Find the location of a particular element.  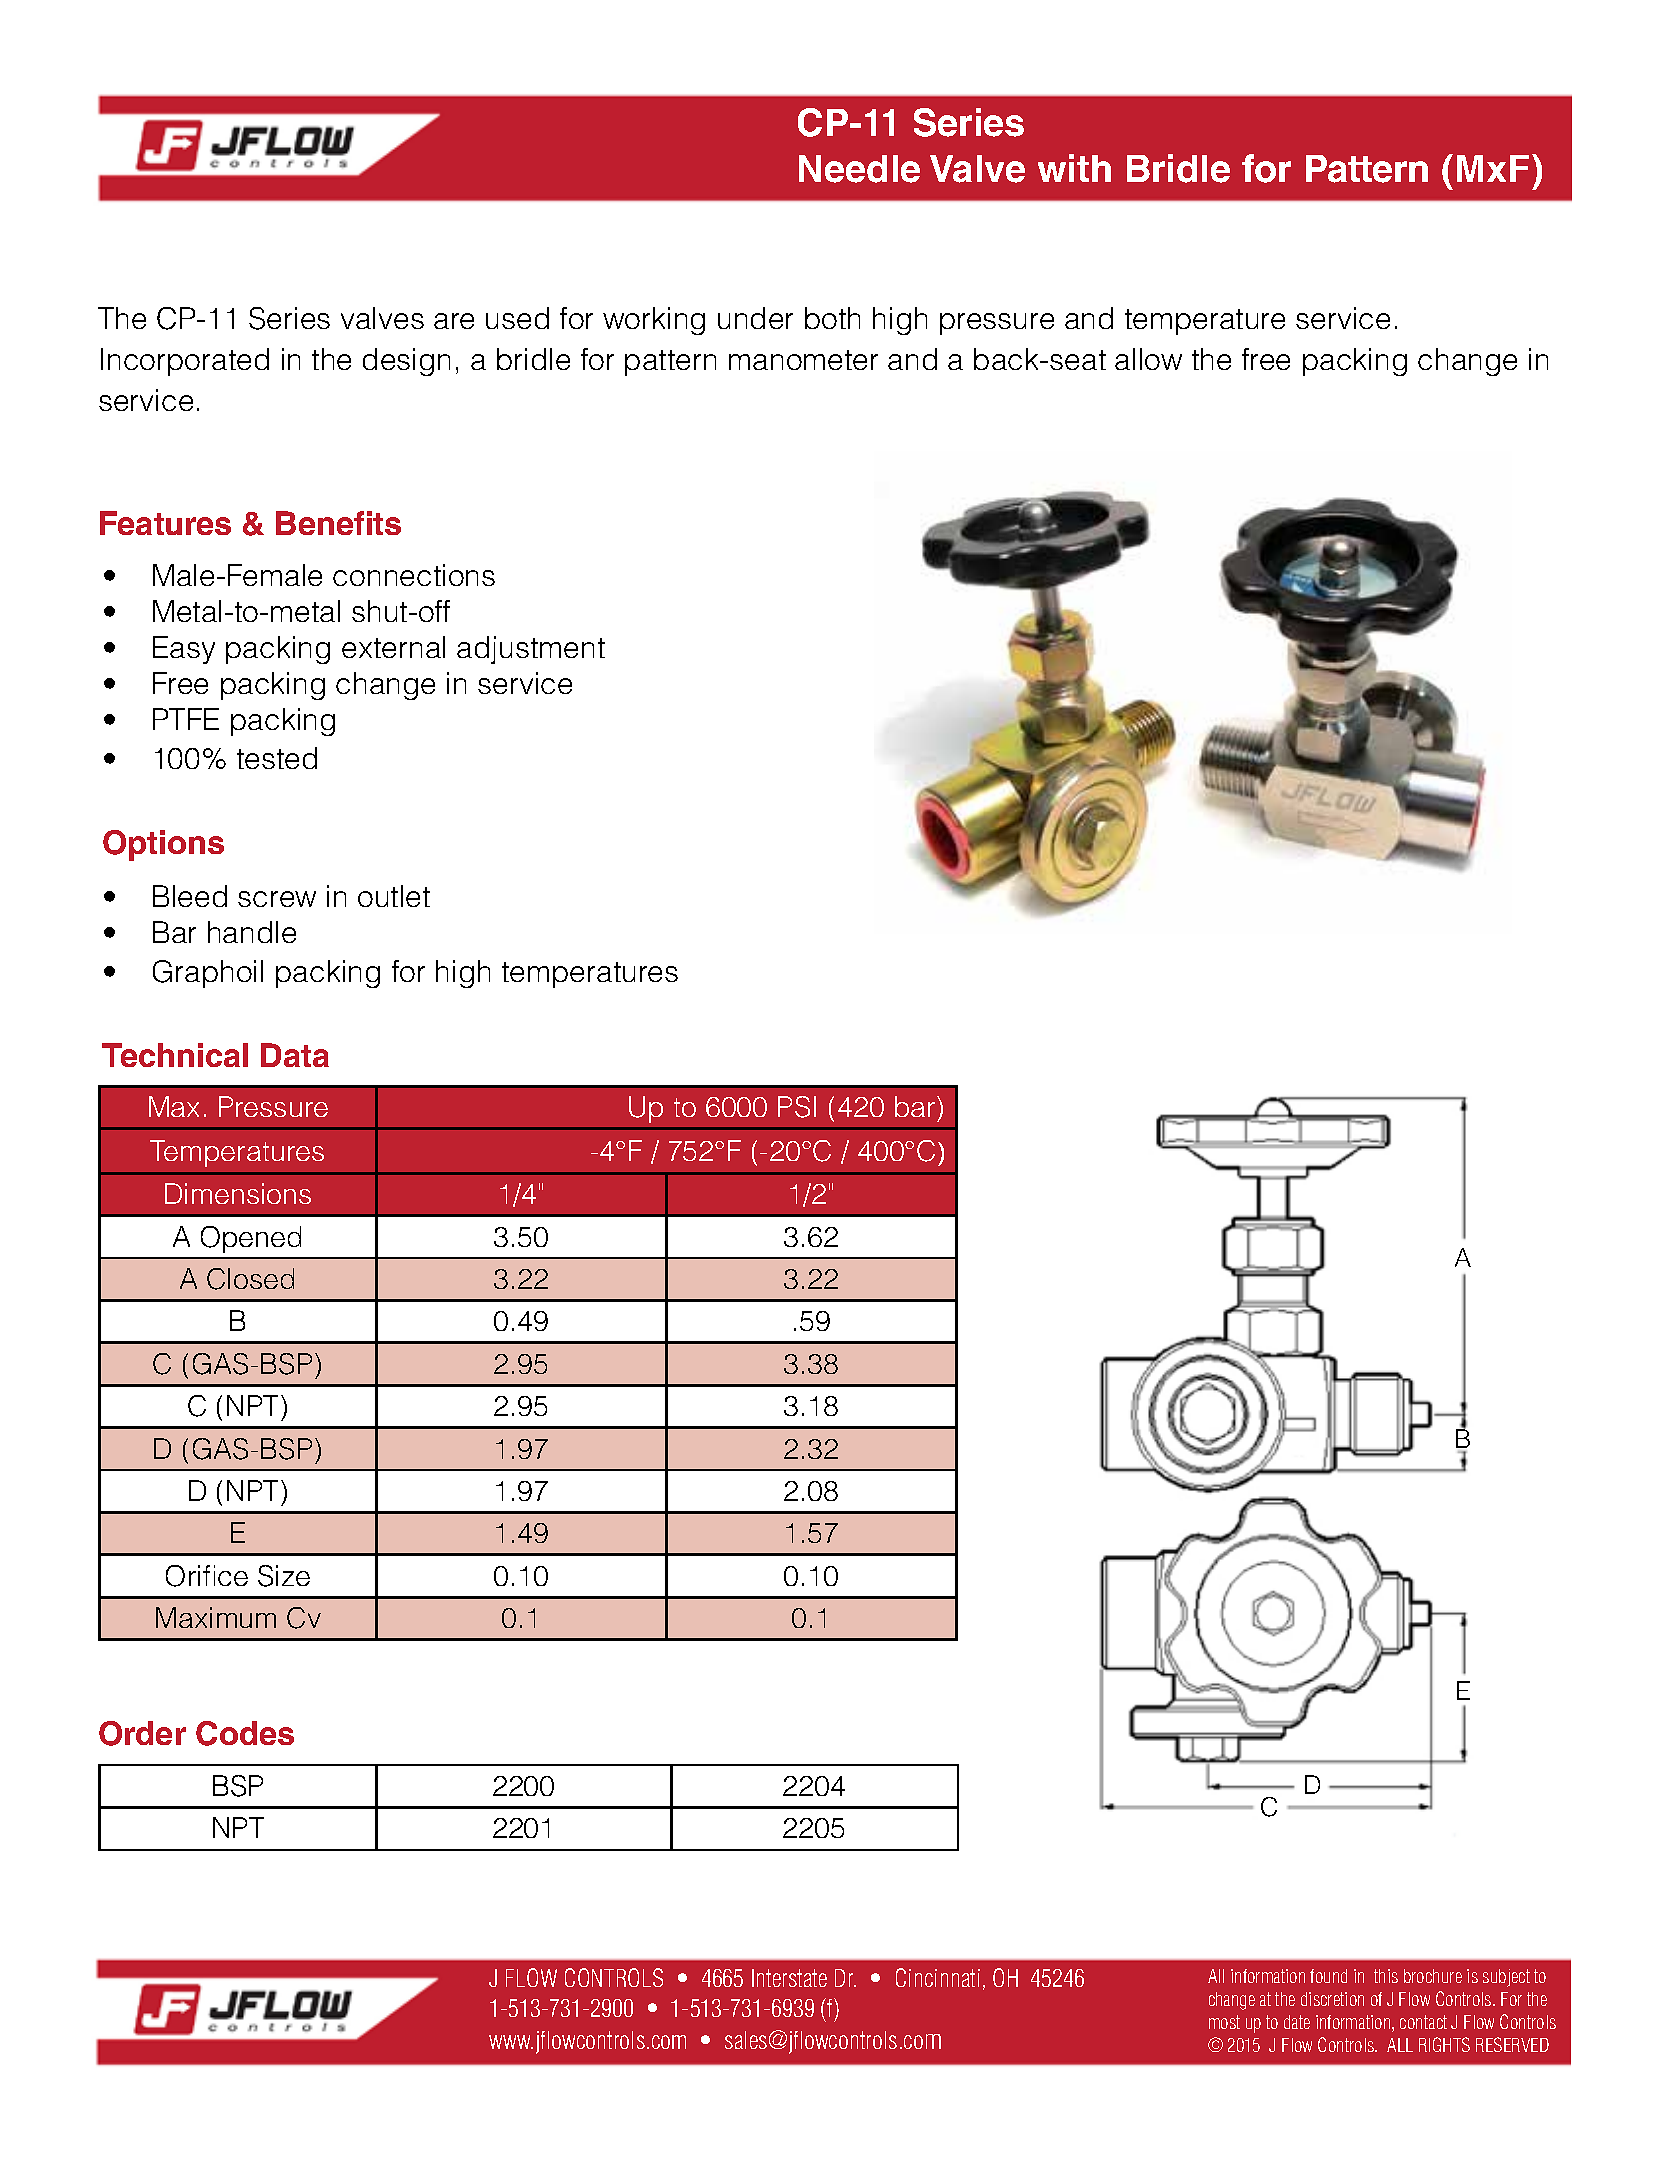

allow is located at coordinates (1148, 359).
